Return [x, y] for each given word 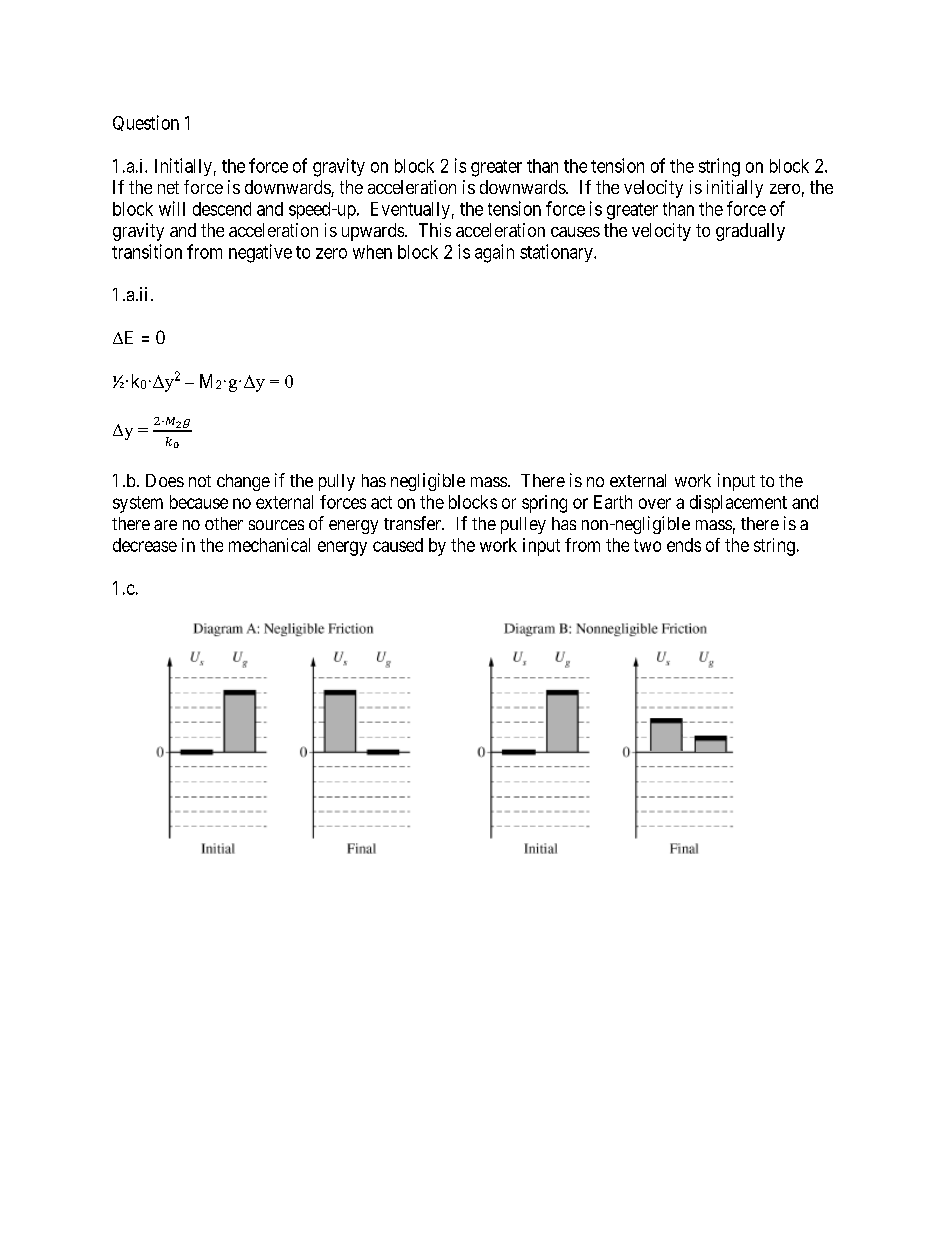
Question [146, 123]
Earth [613, 502]
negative [260, 253]
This [435, 230]
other [224, 523]
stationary [557, 253]
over [655, 503]
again [494, 253]
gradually [750, 232]
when [372, 252]
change [243, 482]
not [200, 481]
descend [222, 209]
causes [575, 232]
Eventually [410, 210]
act [381, 502]
